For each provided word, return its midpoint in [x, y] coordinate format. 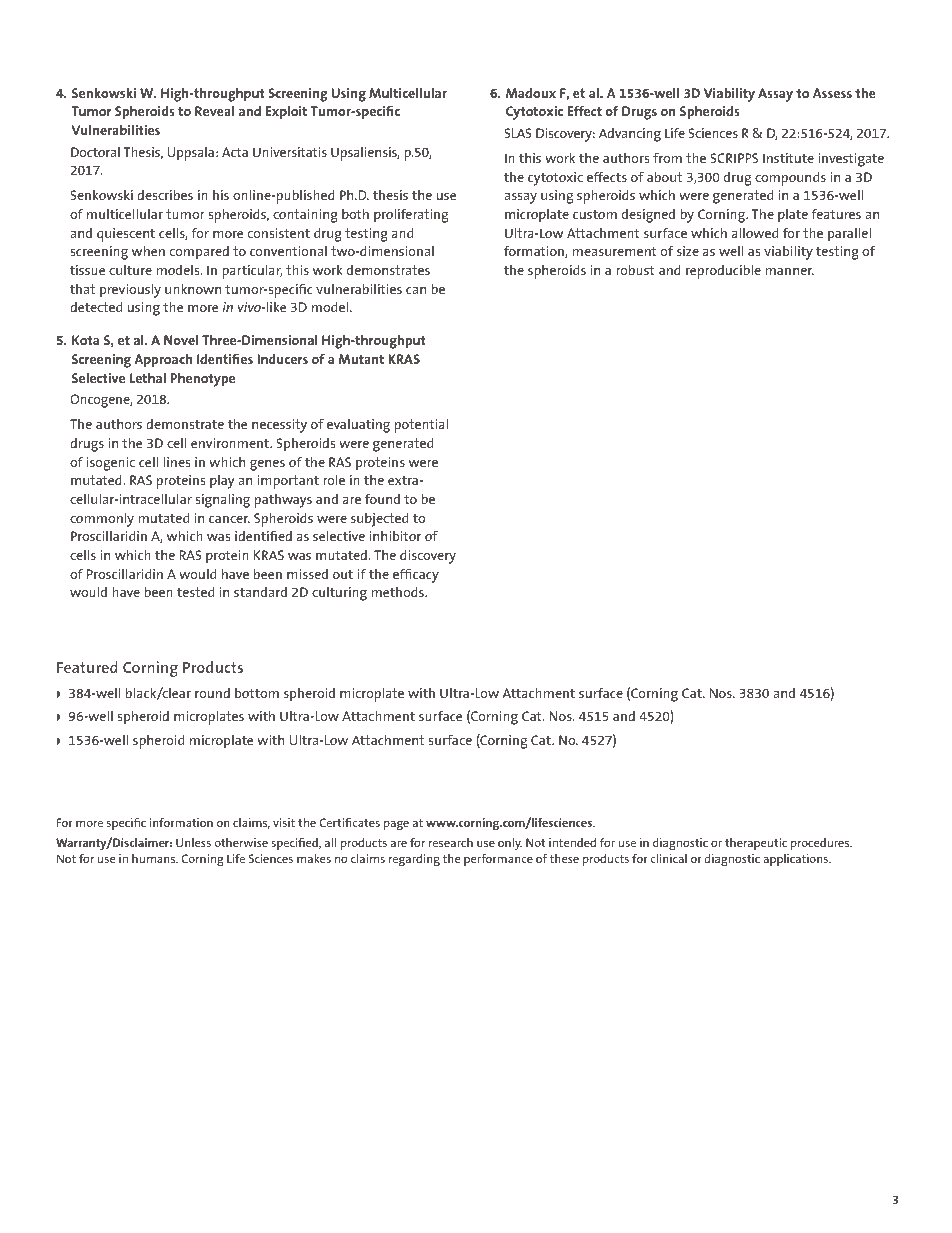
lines [176, 461]
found [382, 498]
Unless [193, 842]
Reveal [214, 110]
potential [421, 425]
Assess [832, 93]
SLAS [518, 133]
